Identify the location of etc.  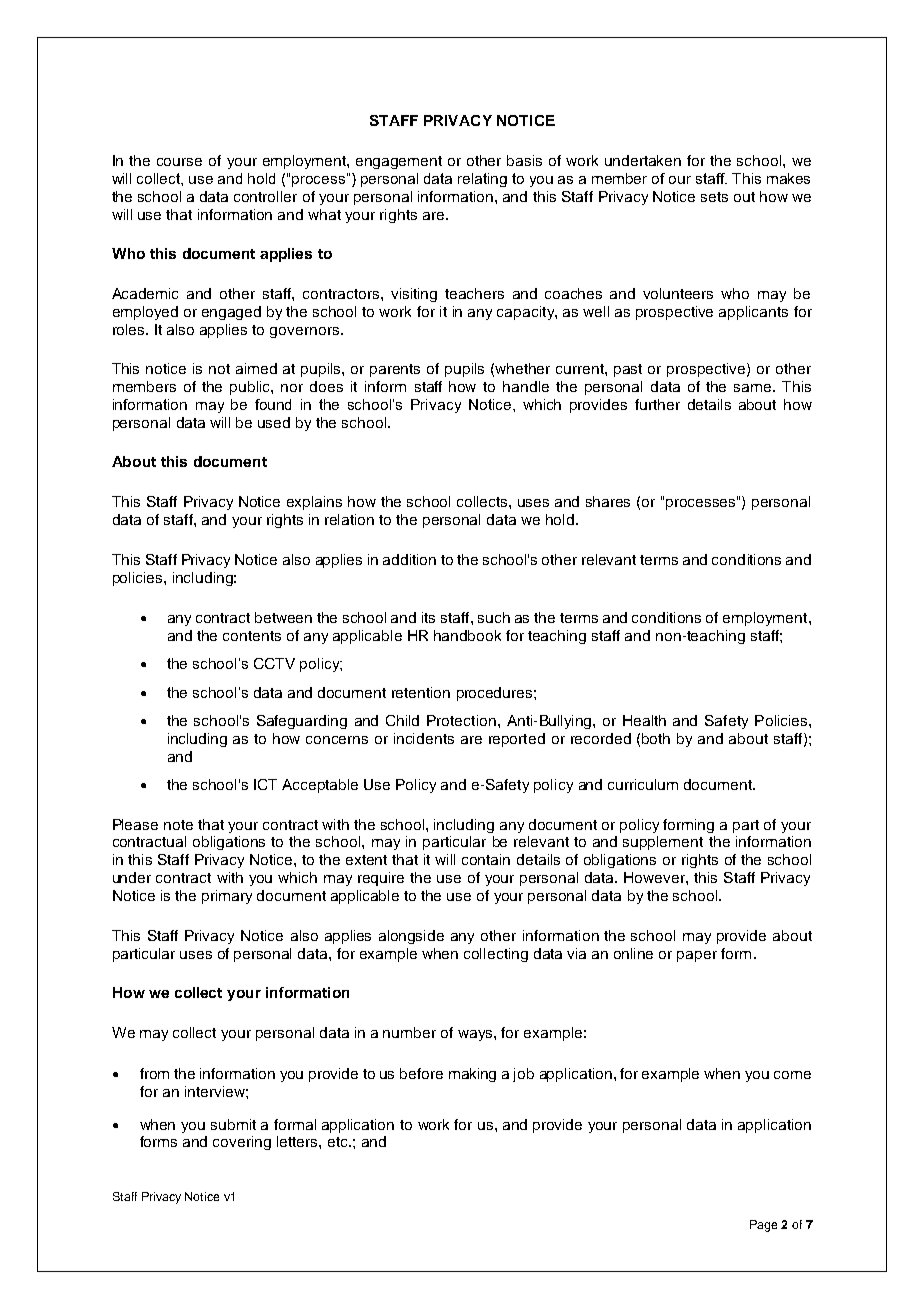
(339, 1142).
